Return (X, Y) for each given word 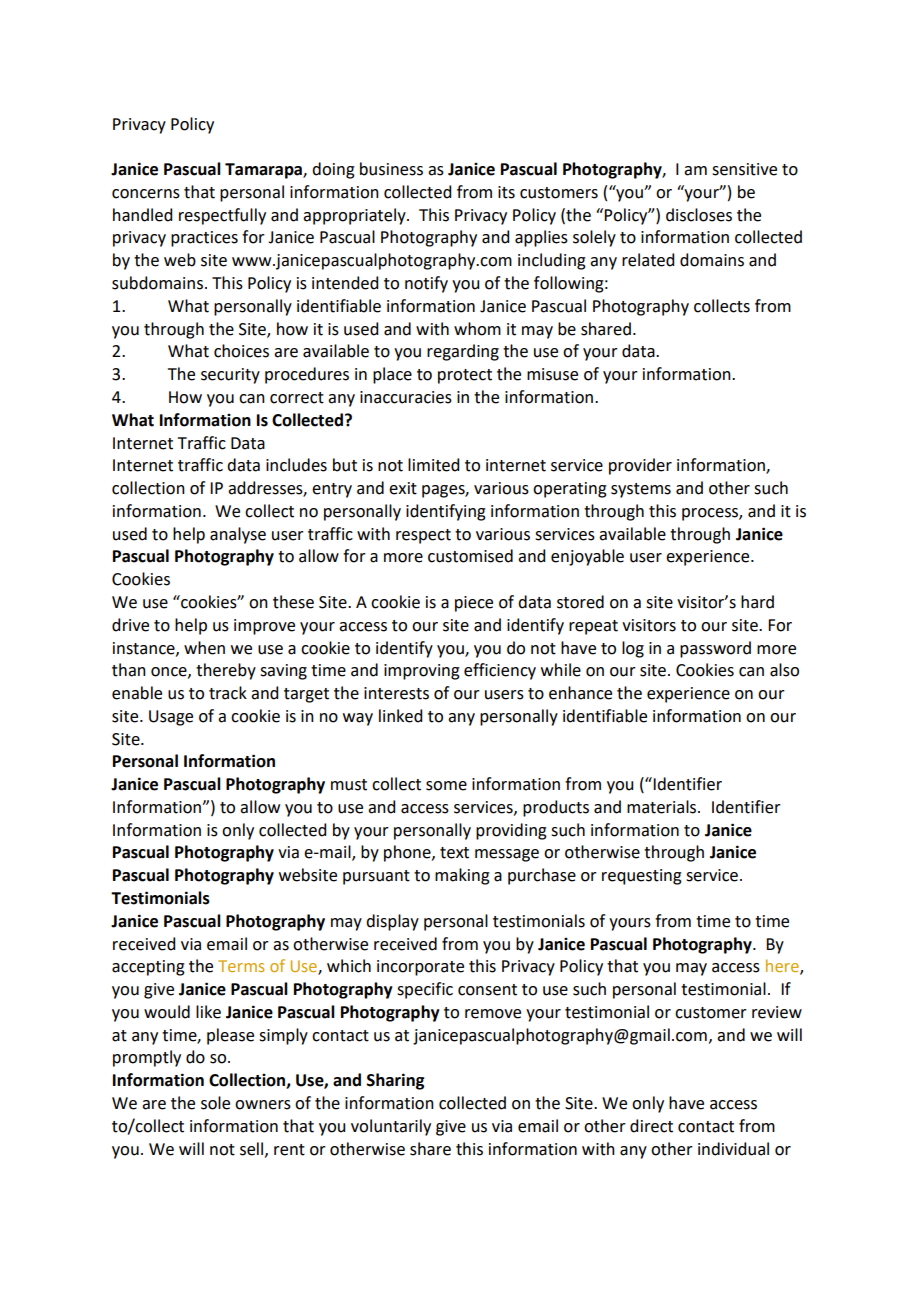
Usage (171, 718)
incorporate (420, 968)
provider (640, 466)
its (506, 192)
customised (470, 556)
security (230, 376)
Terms (241, 966)
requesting (642, 877)
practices (204, 239)
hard (757, 602)
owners (263, 1105)
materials (663, 807)
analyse (238, 535)
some (446, 786)
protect (465, 376)
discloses (699, 215)
